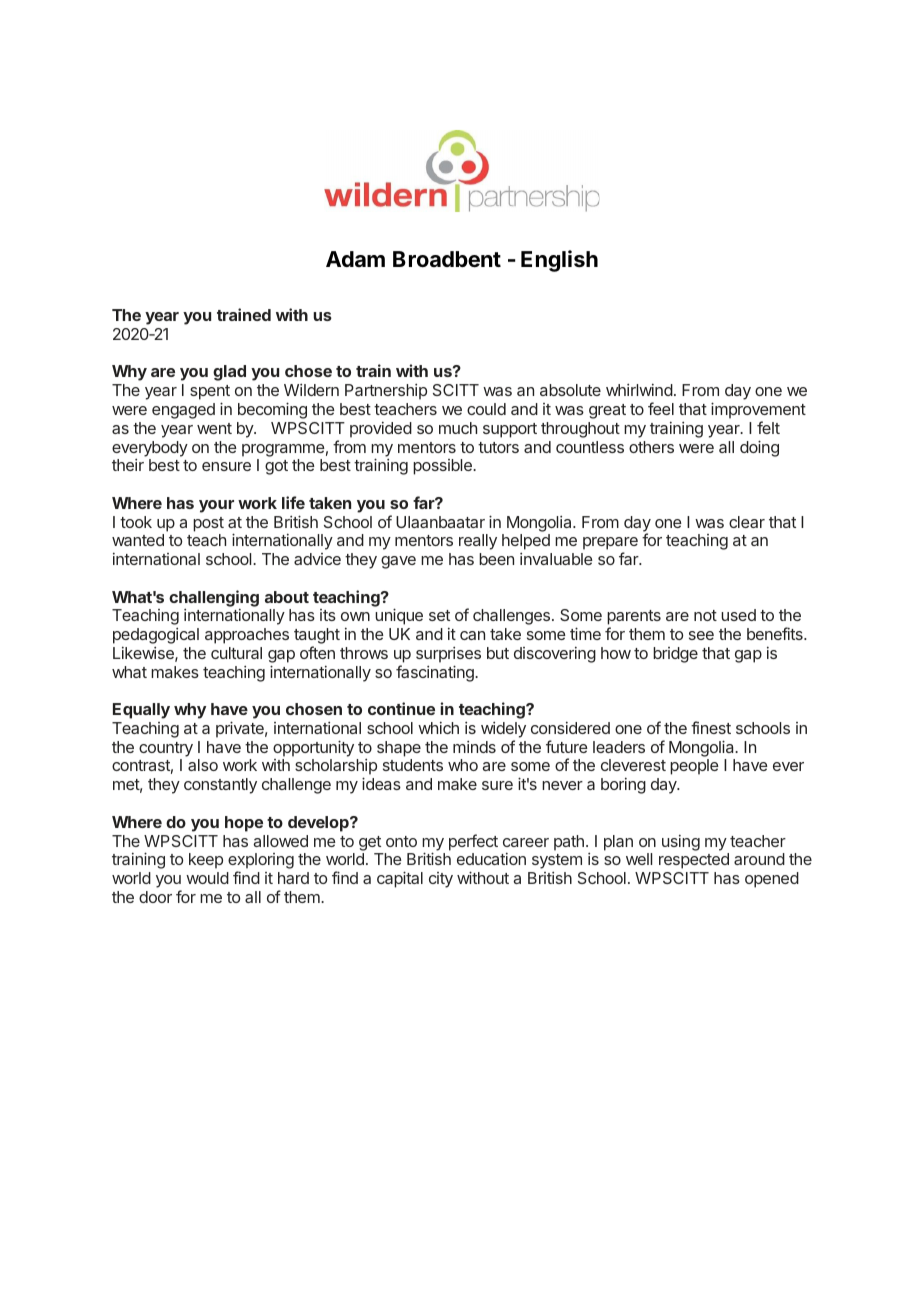  I want to click on English, so click(559, 261).
